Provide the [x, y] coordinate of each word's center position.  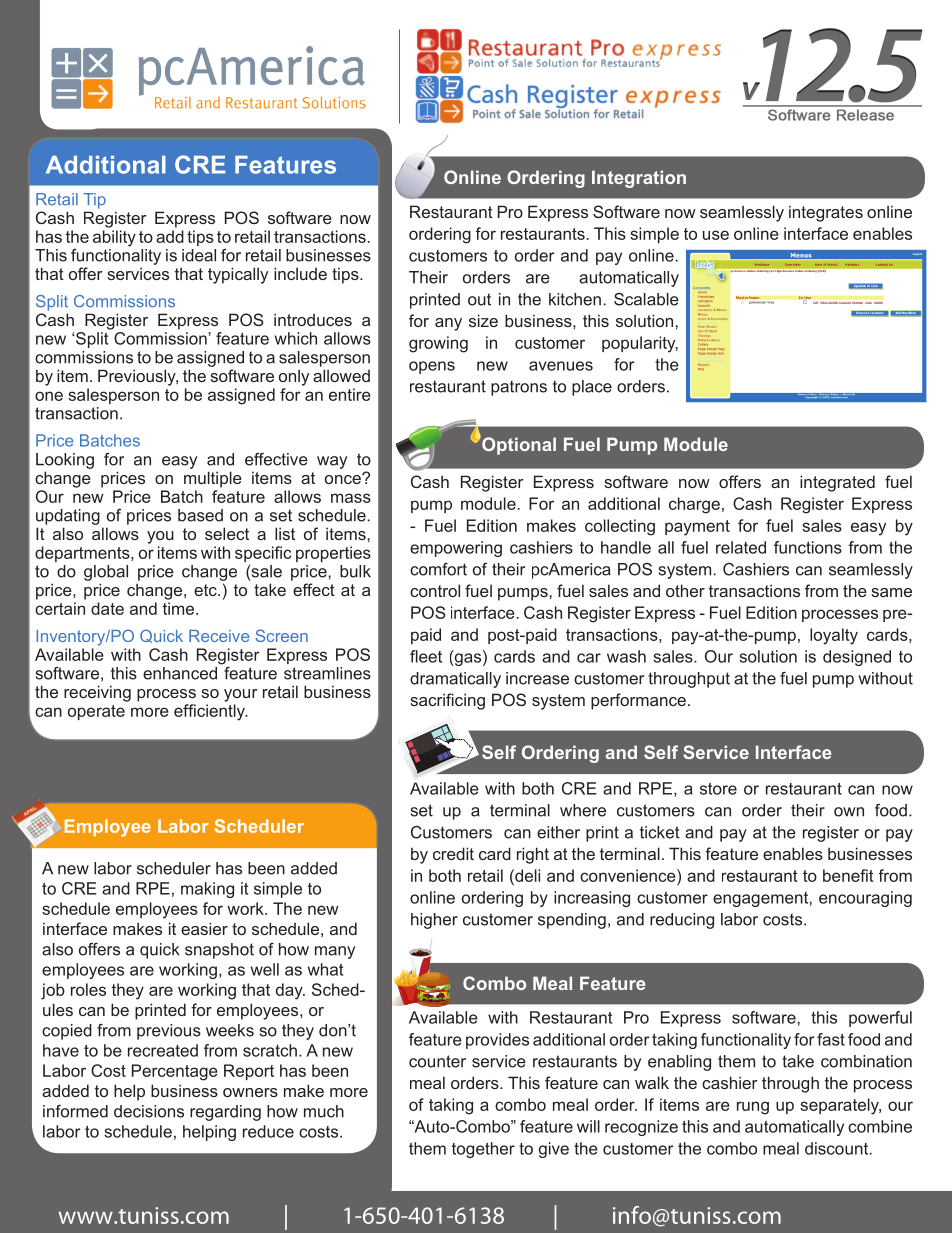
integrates [826, 213]
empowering [456, 549]
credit [453, 853]
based [200, 515]
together [483, 1150]
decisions [149, 1111]
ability [114, 238]
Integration [639, 179]
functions [808, 547]
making [207, 890]
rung [753, 1108]
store [718, 789]
